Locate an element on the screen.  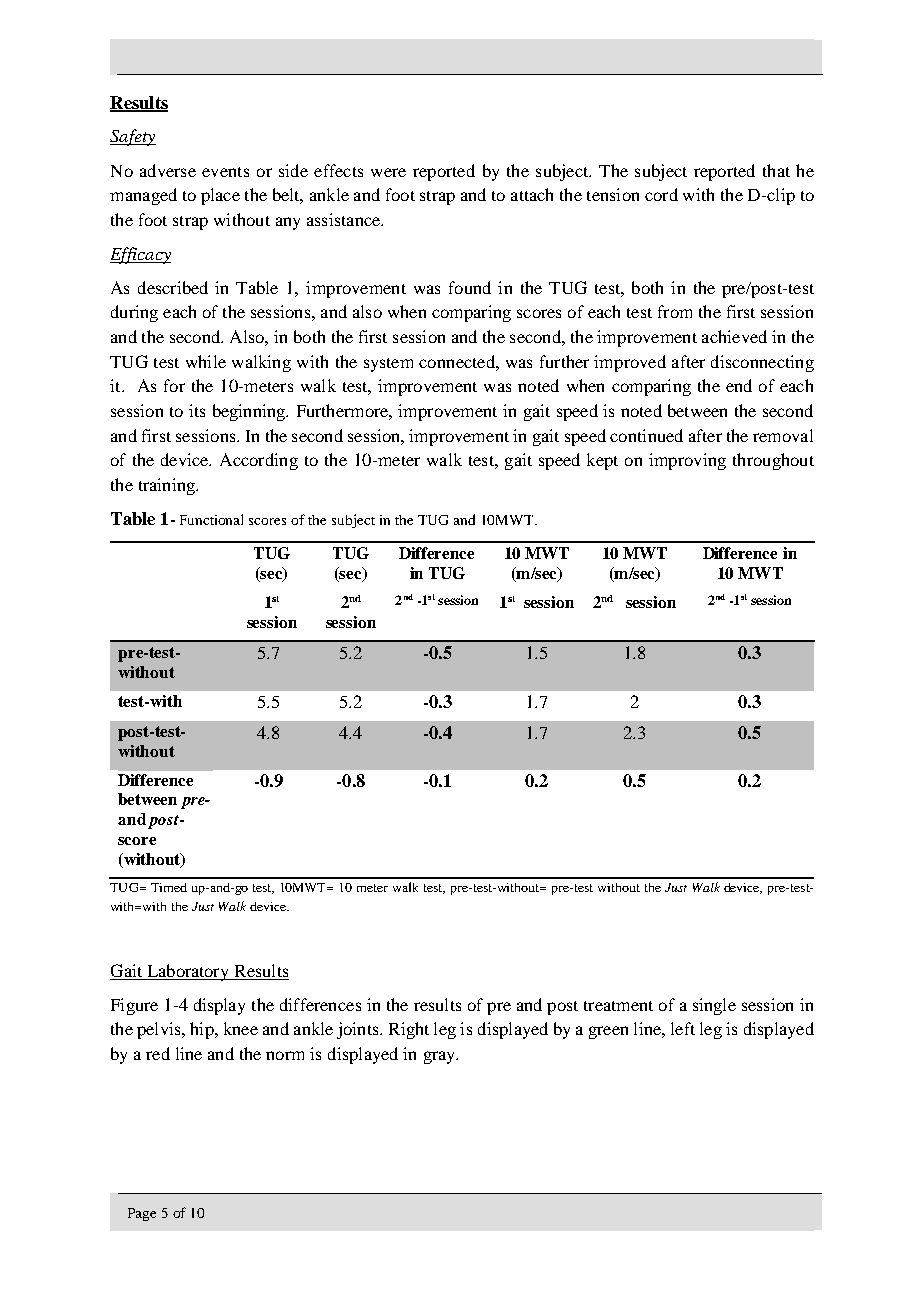
were is located at coordinates (388, 172).
